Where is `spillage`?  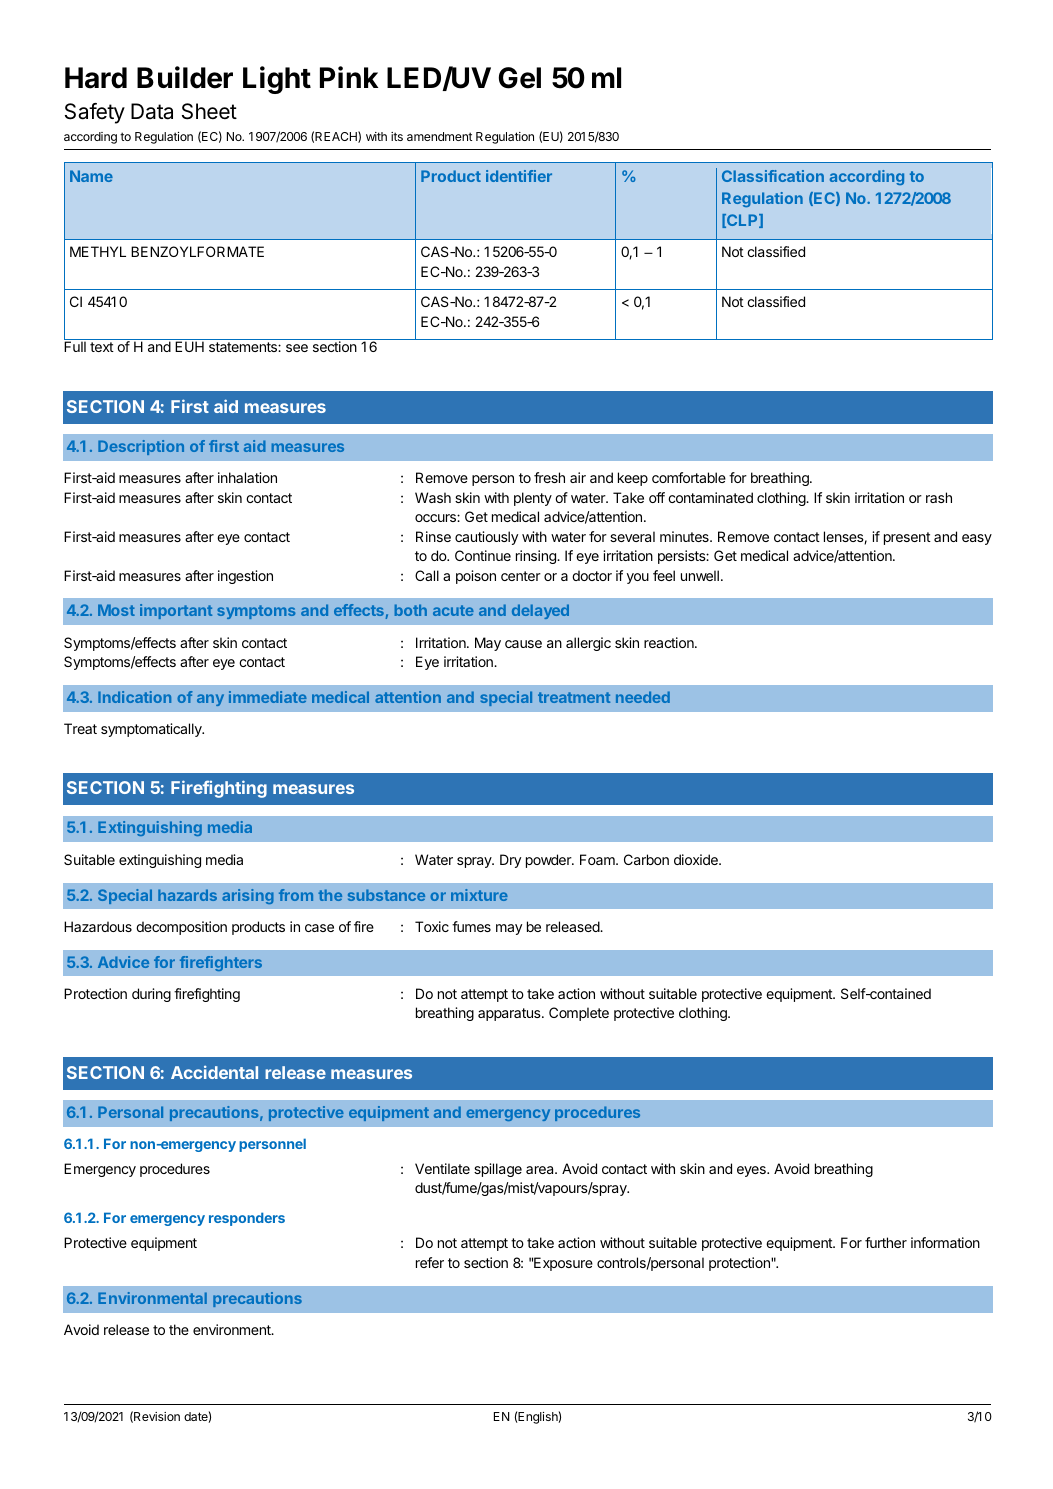 spillage is located at coordinates (498, 1170).
